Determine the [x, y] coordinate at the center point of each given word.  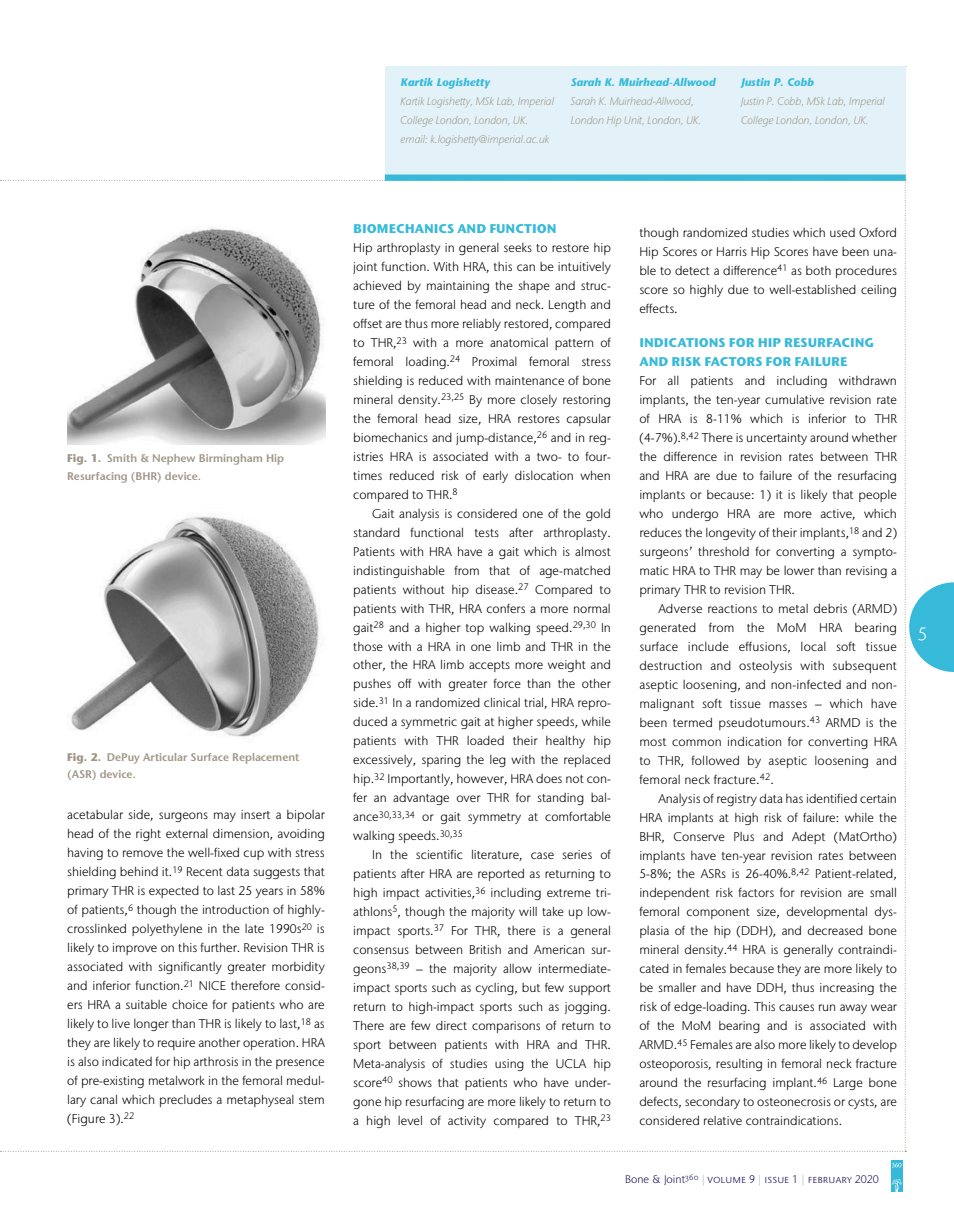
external [187, 833]
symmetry [494, 818]
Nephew [174, 459]
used [842, 232]
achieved [377, 285]
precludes [186, 1100]
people [878, 496]
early [495, 477]
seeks [518, 247]
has [794, 798]
